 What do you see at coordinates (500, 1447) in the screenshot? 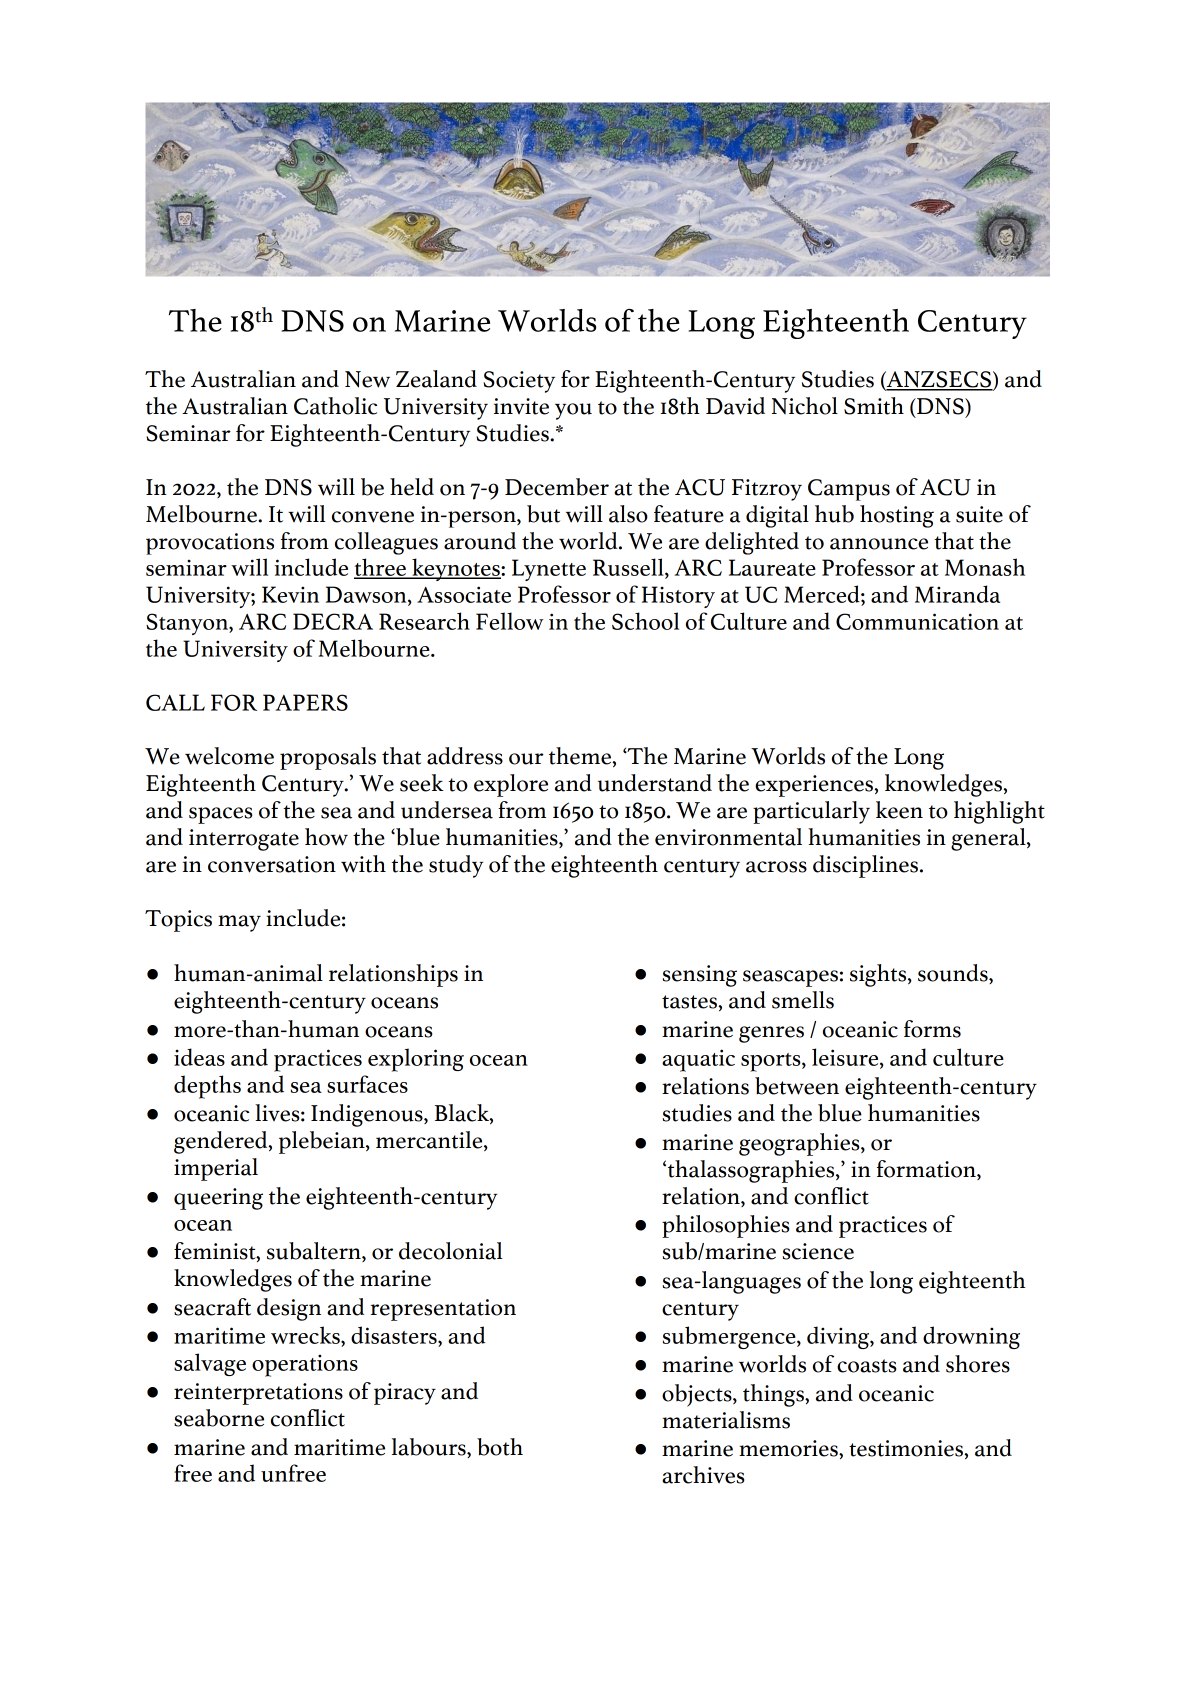
I see `both` at bounding box center [500, 1447].
